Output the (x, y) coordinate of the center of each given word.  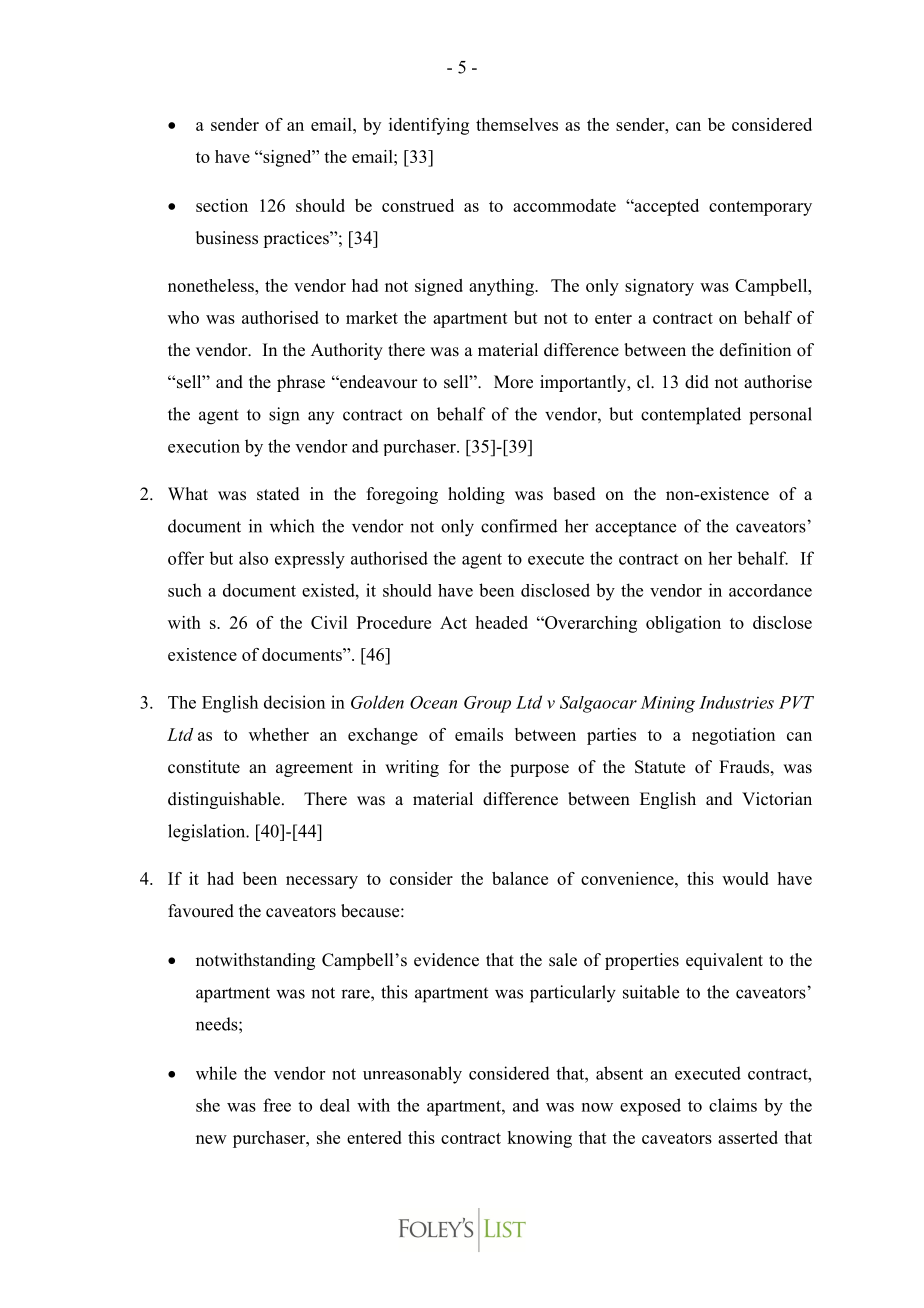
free (277, 1105)
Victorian (777, 799)
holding (476, 495)
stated (278, 494)
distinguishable (224, 800)
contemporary (760, 208)
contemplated (691, 416)
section (222, 205)
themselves (517, 124)
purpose (539, 770)
